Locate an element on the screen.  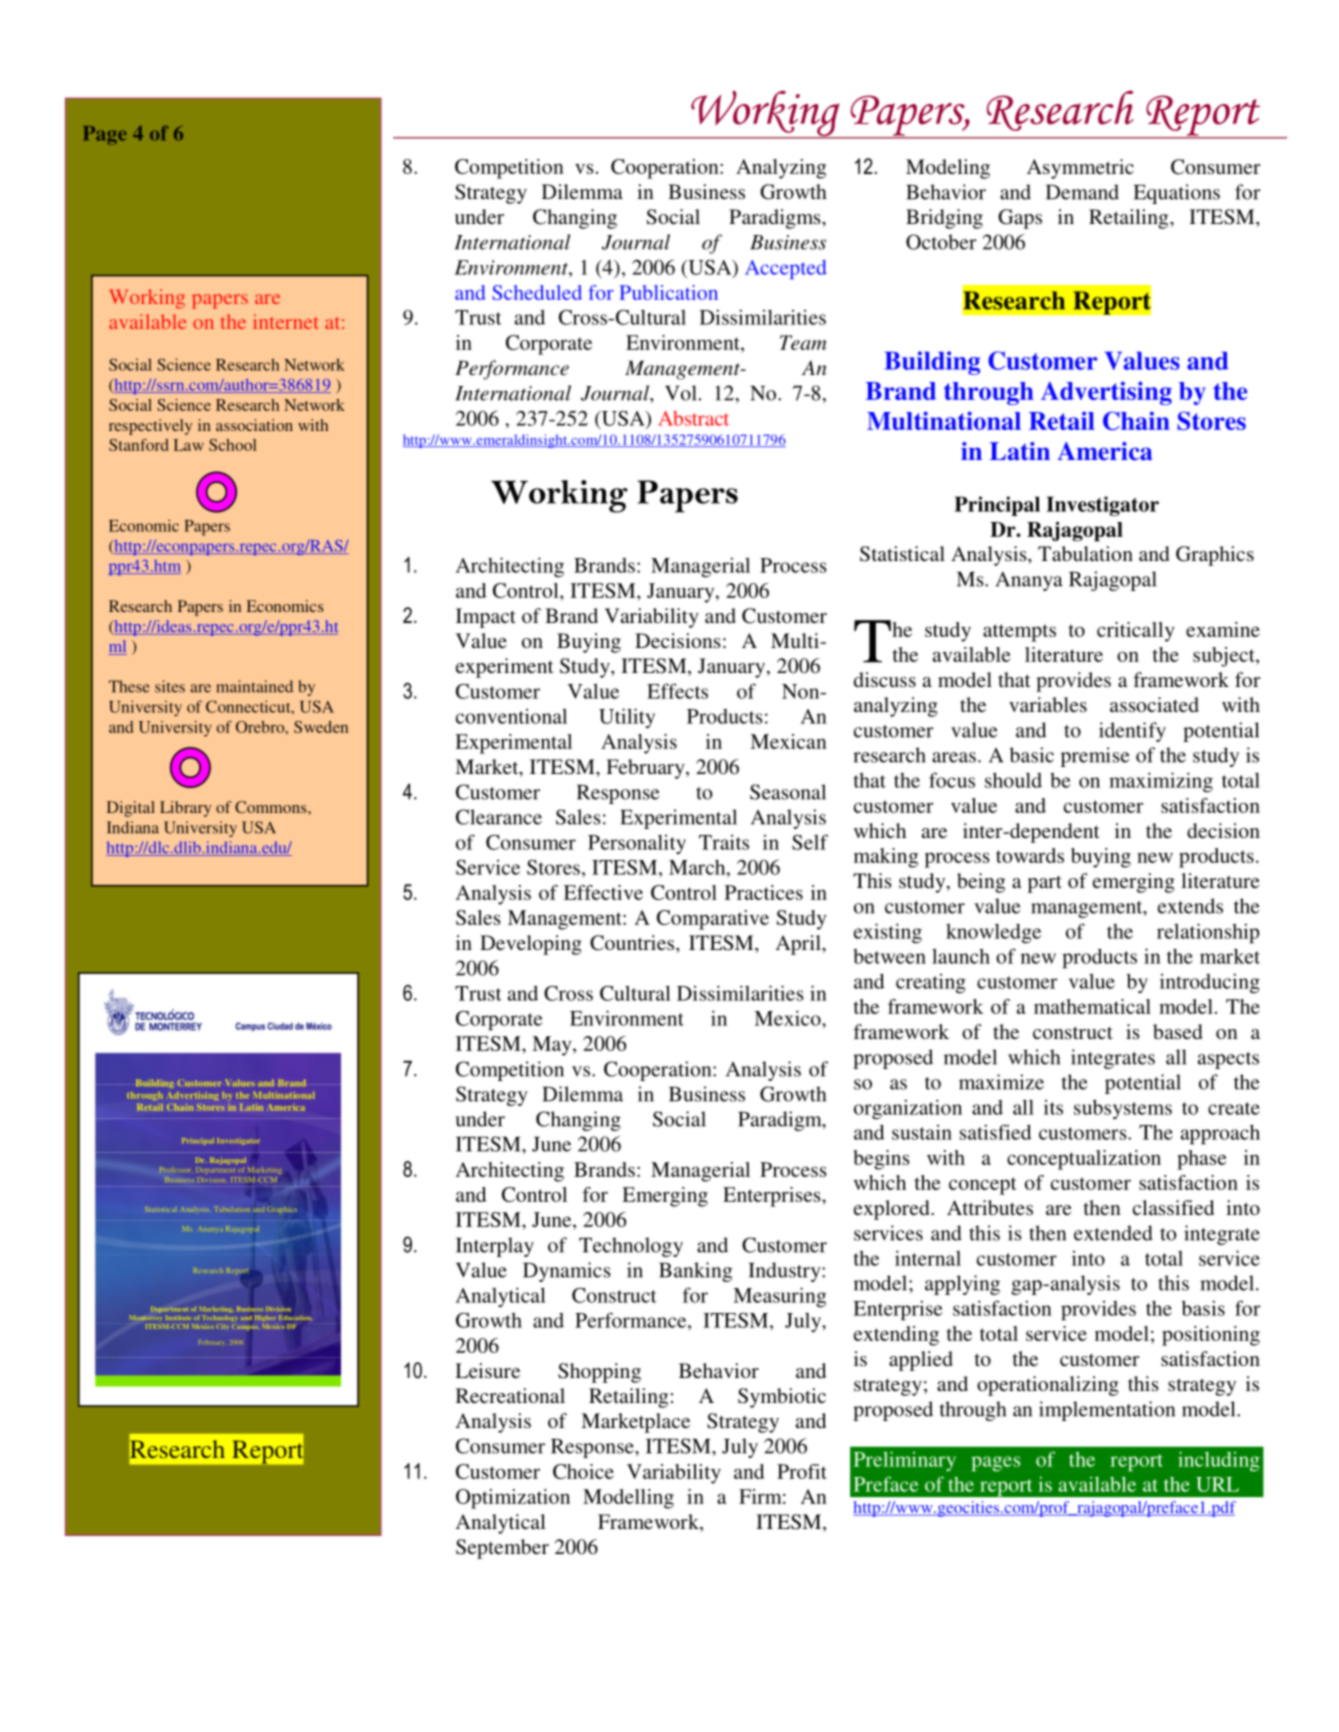
Scheduled is located at coordinates (537, 292).
